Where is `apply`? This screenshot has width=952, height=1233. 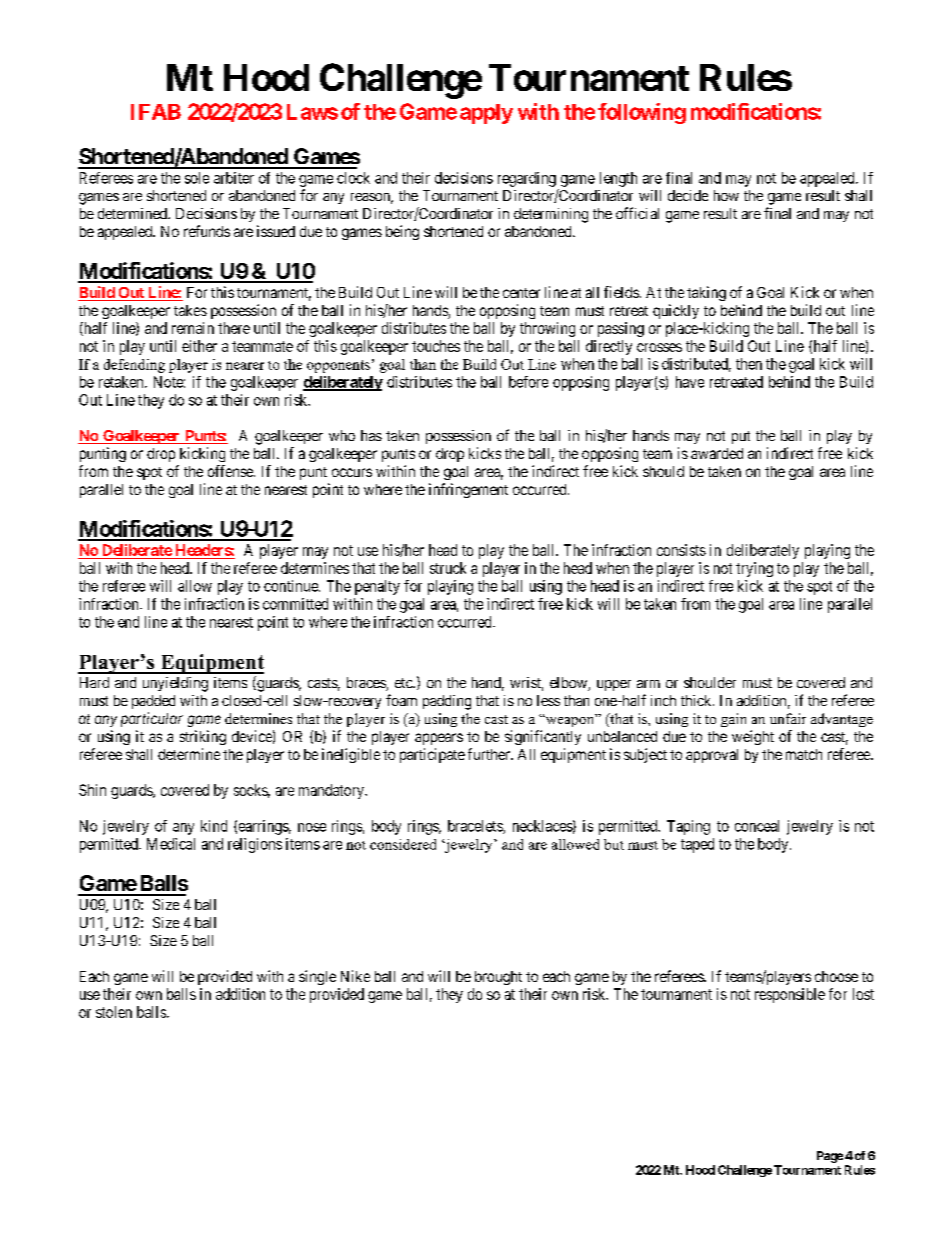 apply is located at coordinates (486, 114).
